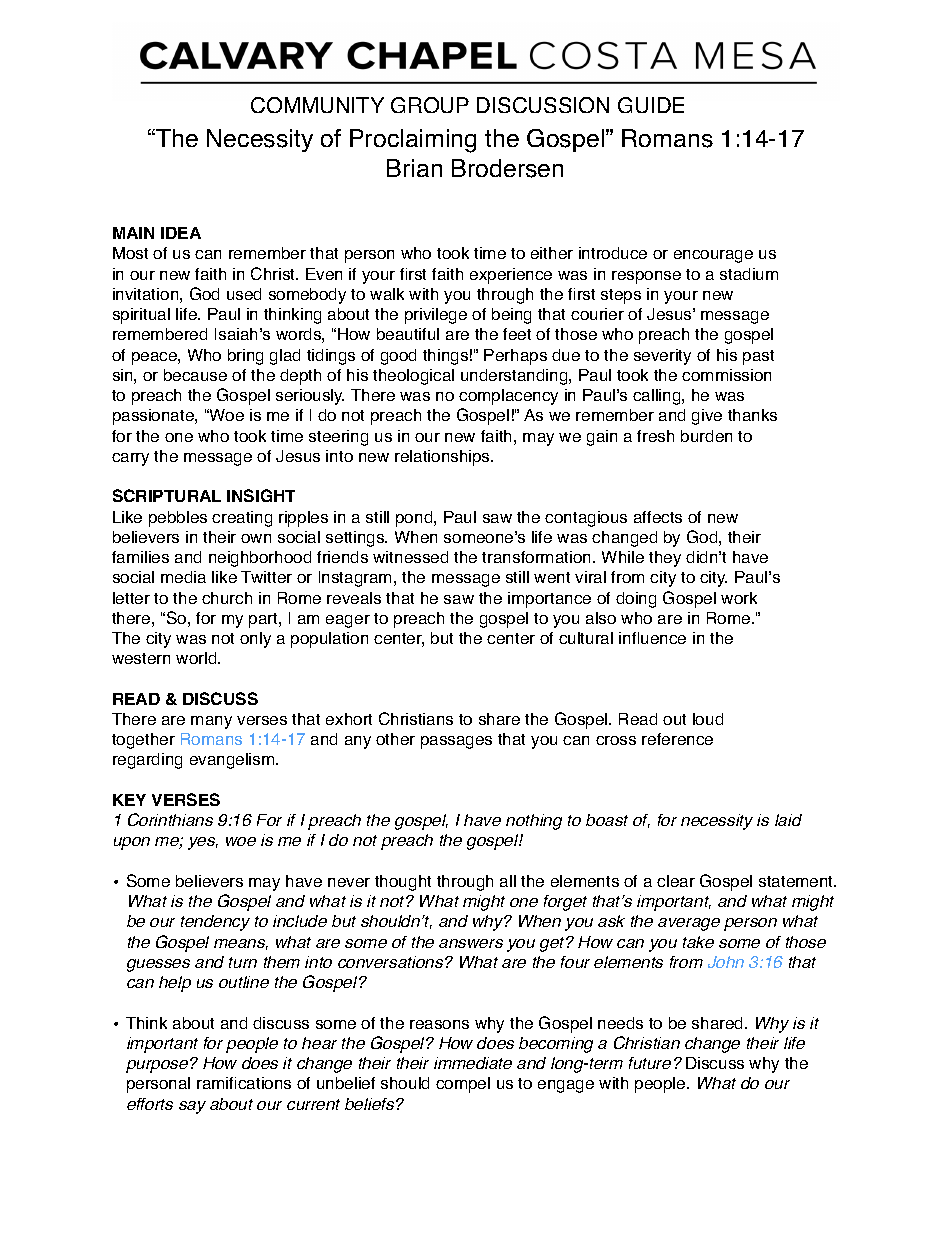 The width and height of the page is (952, 1233). What do you see at coordinates (244, 1083) in the page?
I see `ramifications` at bounding box center [244, 1083].
